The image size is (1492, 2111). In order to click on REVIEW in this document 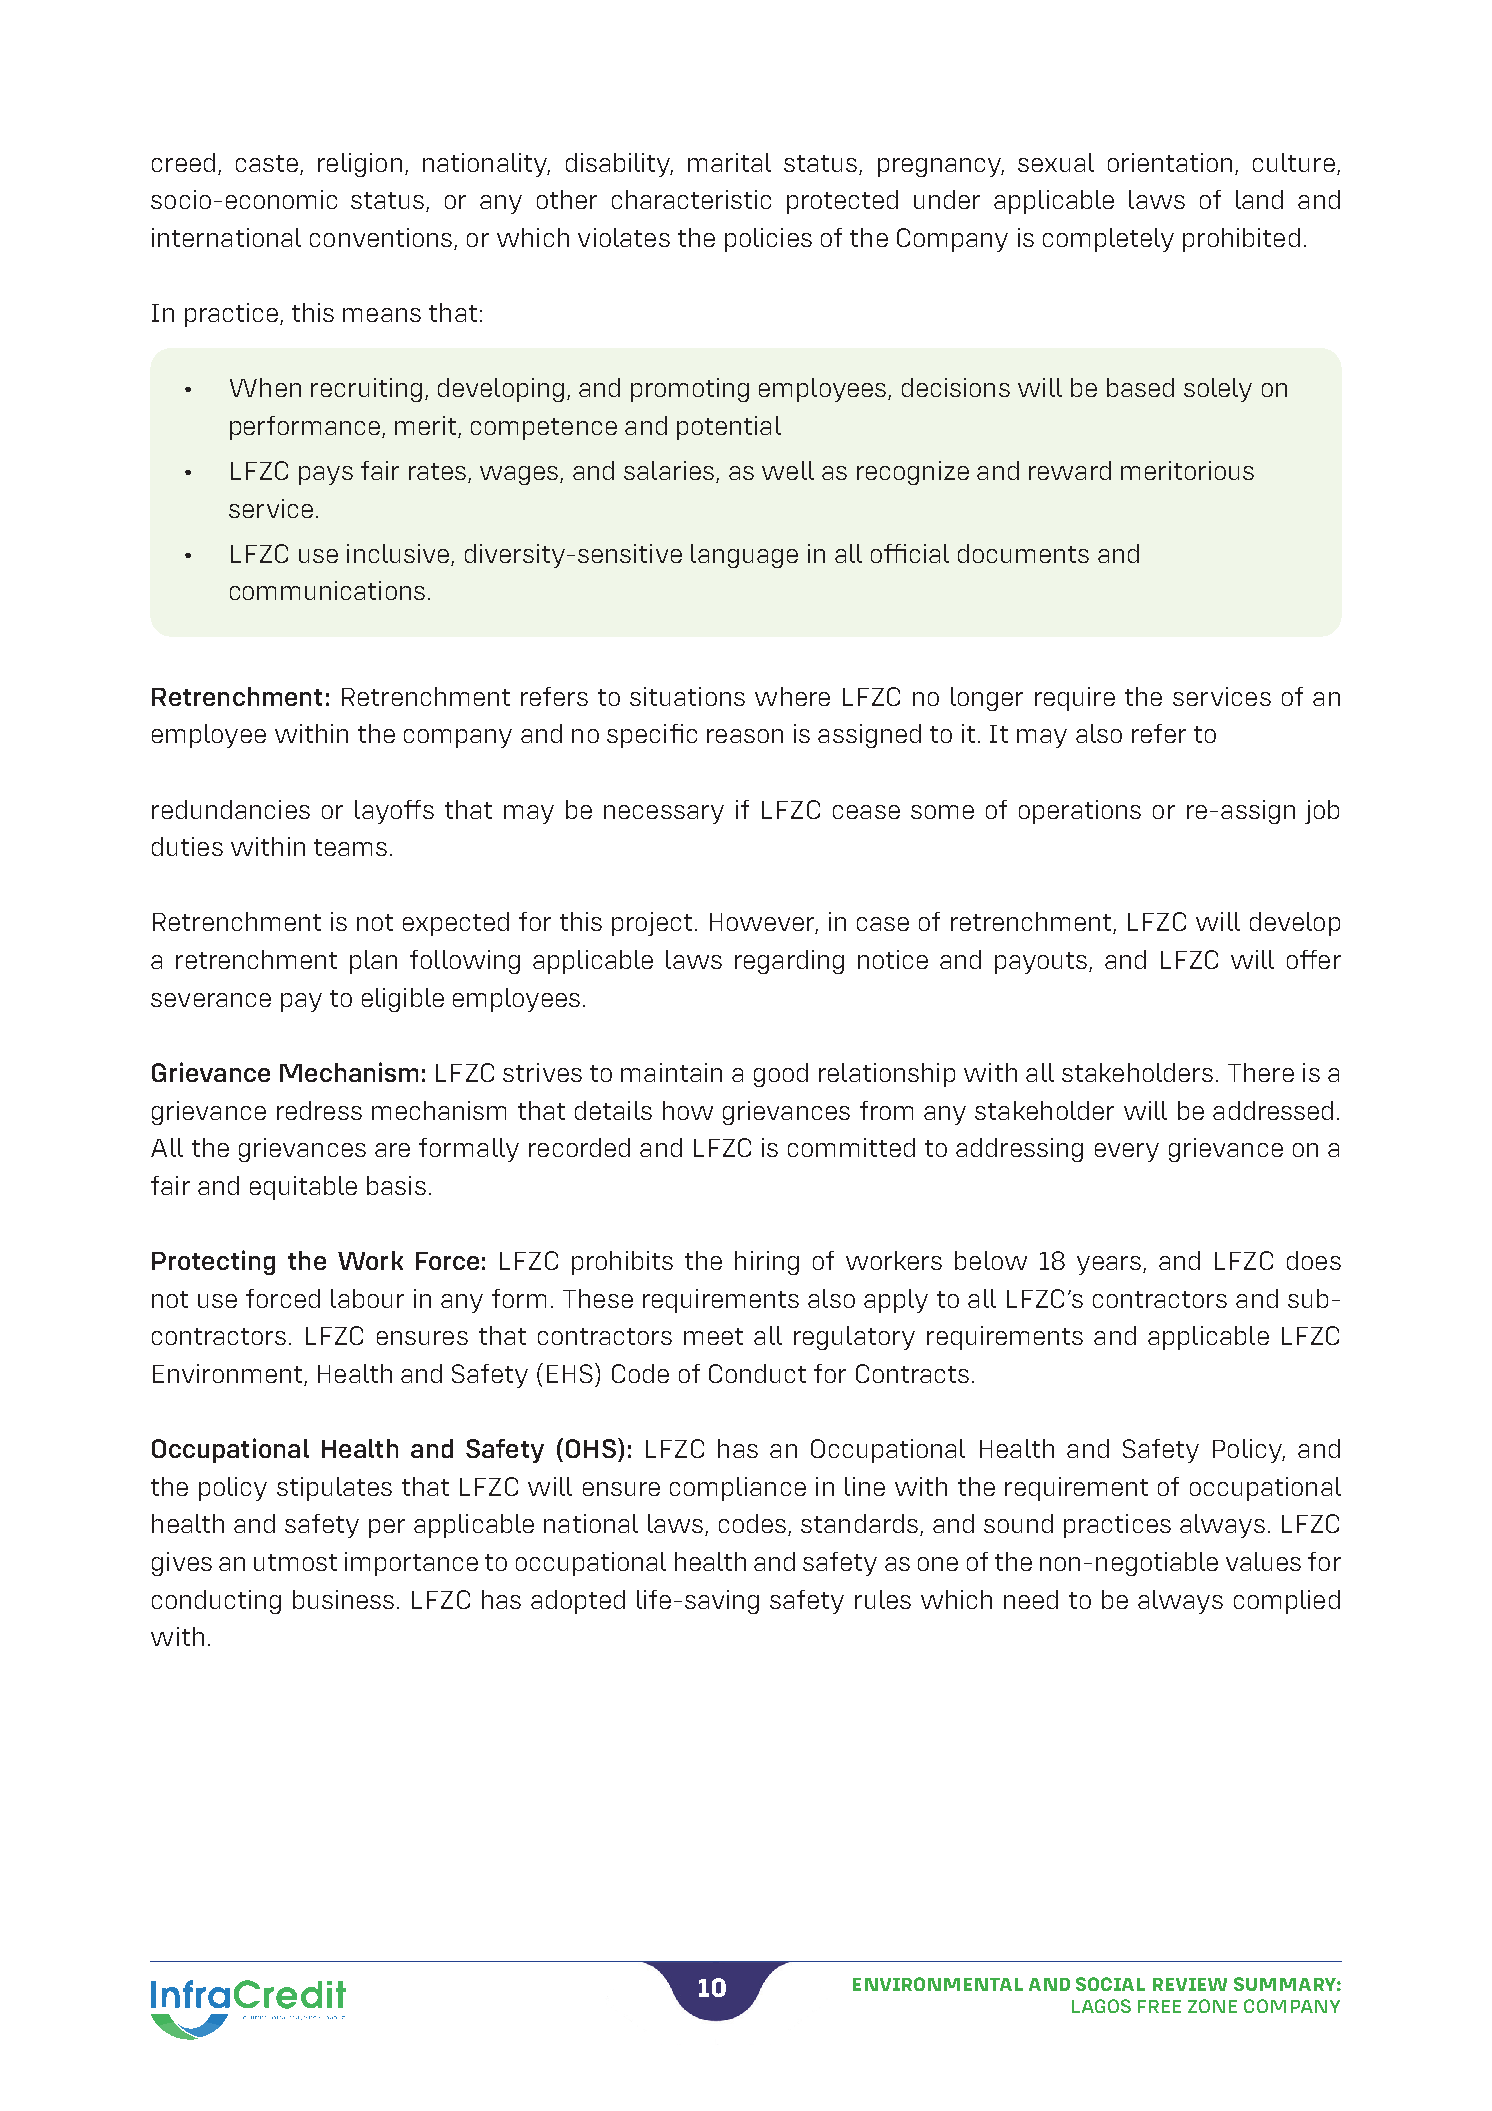, I will do `click(1190, 1984)`.
